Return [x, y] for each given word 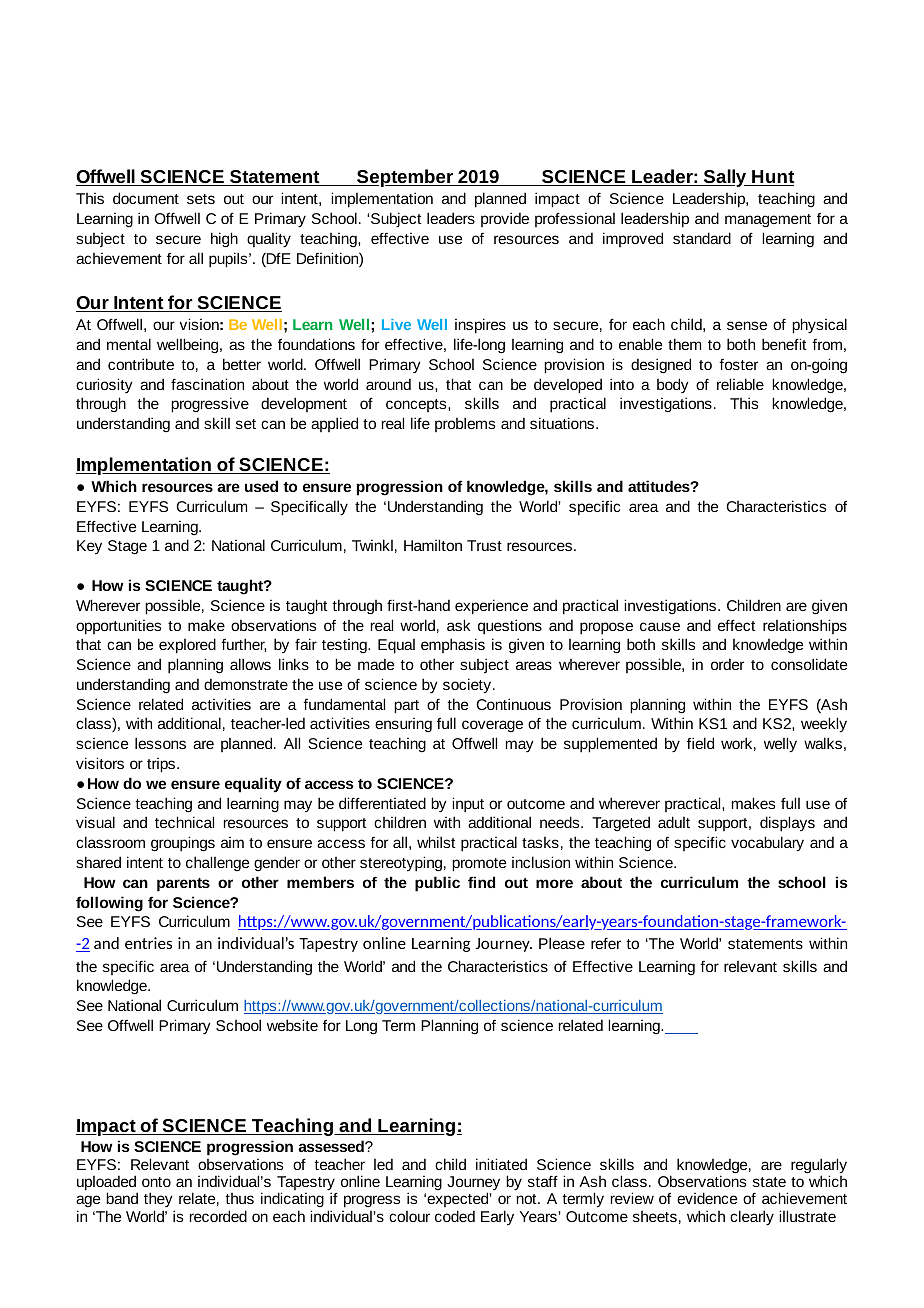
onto [156, 1182]
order [727, 664]
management [768, 221]
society [468, 686]
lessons [160, 743]
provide [505, 219]
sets [201, 199]
